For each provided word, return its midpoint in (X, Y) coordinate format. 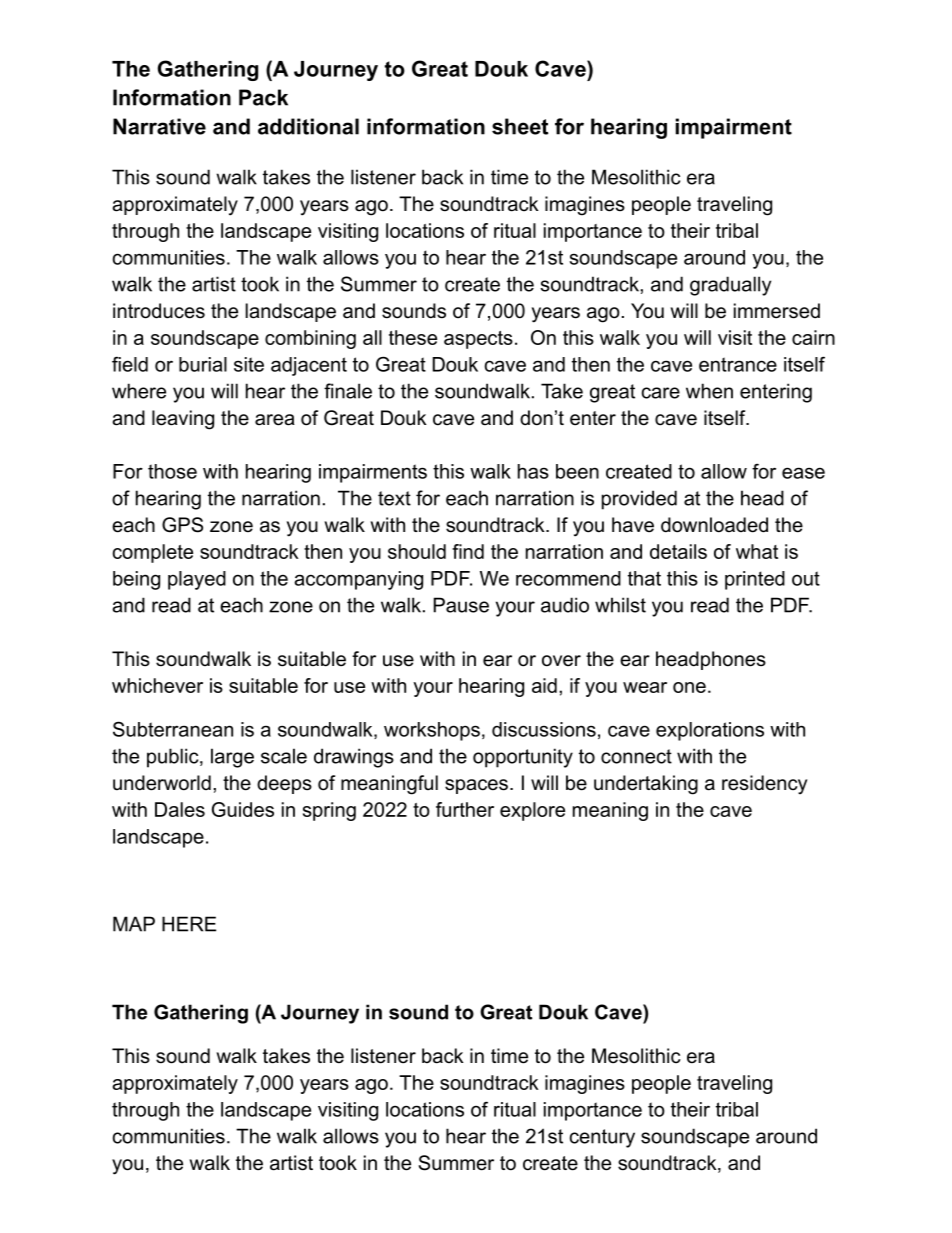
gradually (730, 286)
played (197, 580)
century (602, 1138)
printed (755, 580)
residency (764, 784)
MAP (134, 924)
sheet (520, 126)
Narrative (159, 126)
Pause (461, 605)
